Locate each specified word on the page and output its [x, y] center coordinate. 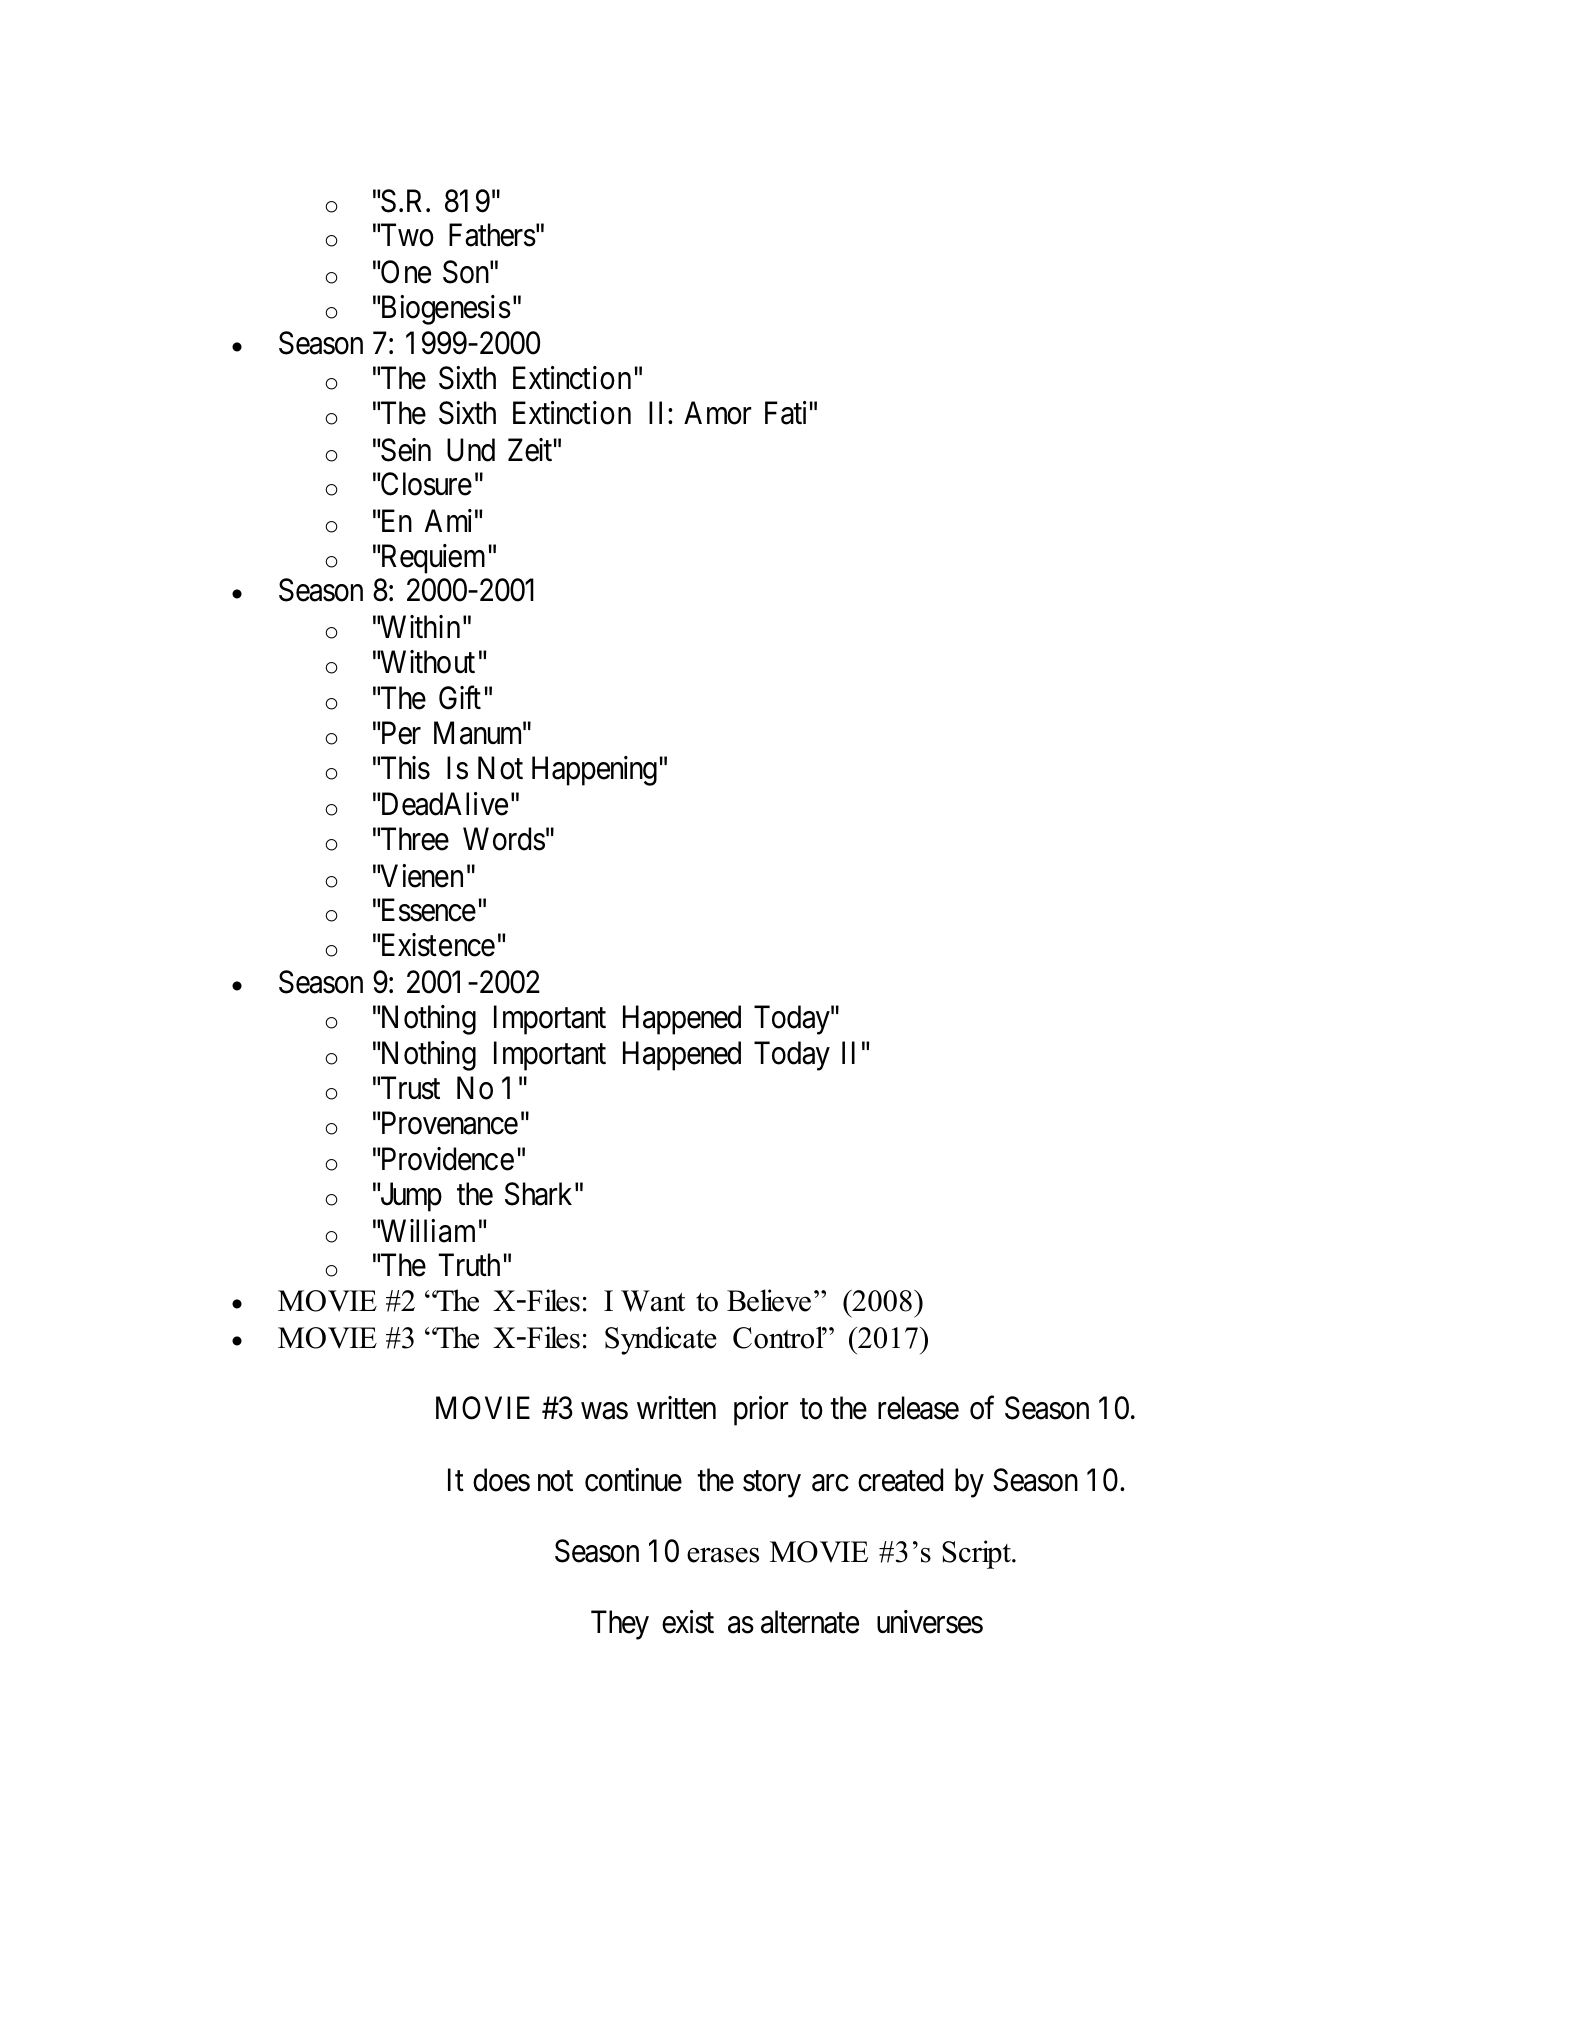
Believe [769, 1300]
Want [653, 1301]
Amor [717, 413]
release [918, 1408]
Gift [460, 698]
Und [471, 450]
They [620, 1625]
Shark [538, 1194]
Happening [594, 771]
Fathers [492, 235]
